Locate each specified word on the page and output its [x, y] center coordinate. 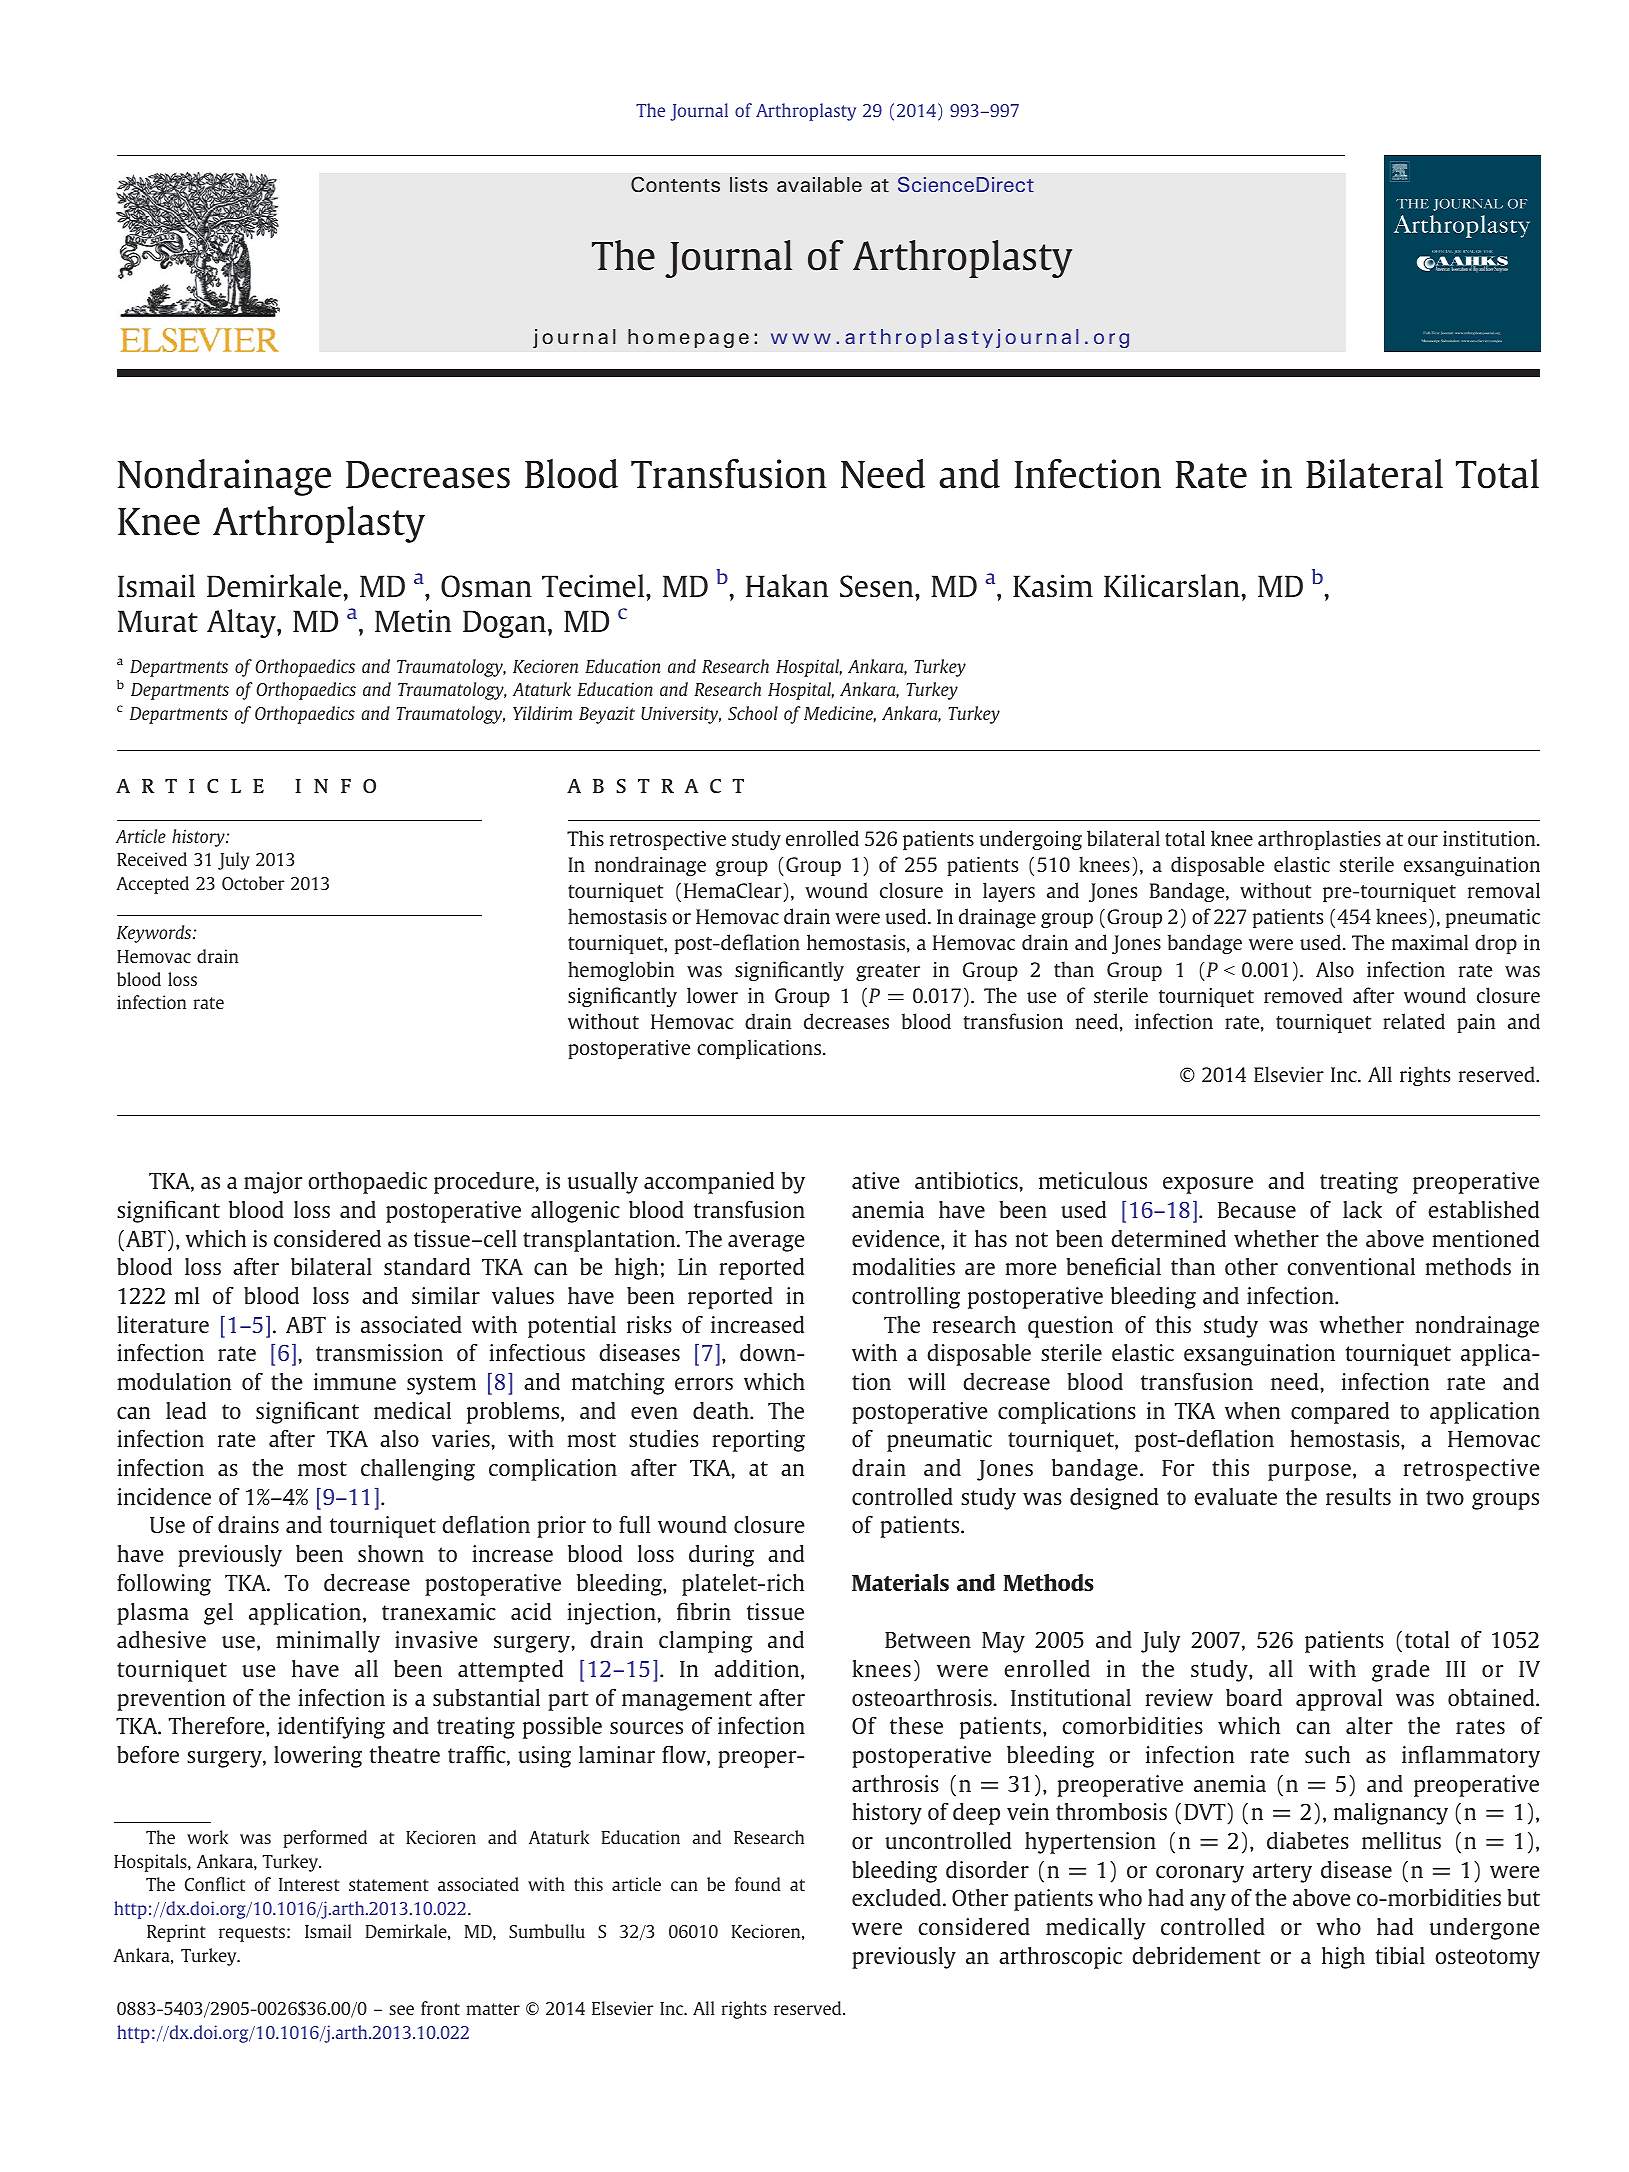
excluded [896, 1897]
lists [749, 185]
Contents [675, 184]
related [1414, 1021]
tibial [1400, 1955]
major [273, 1183]
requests [252, 1934]
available [819, 185]
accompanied [709, 1183]
